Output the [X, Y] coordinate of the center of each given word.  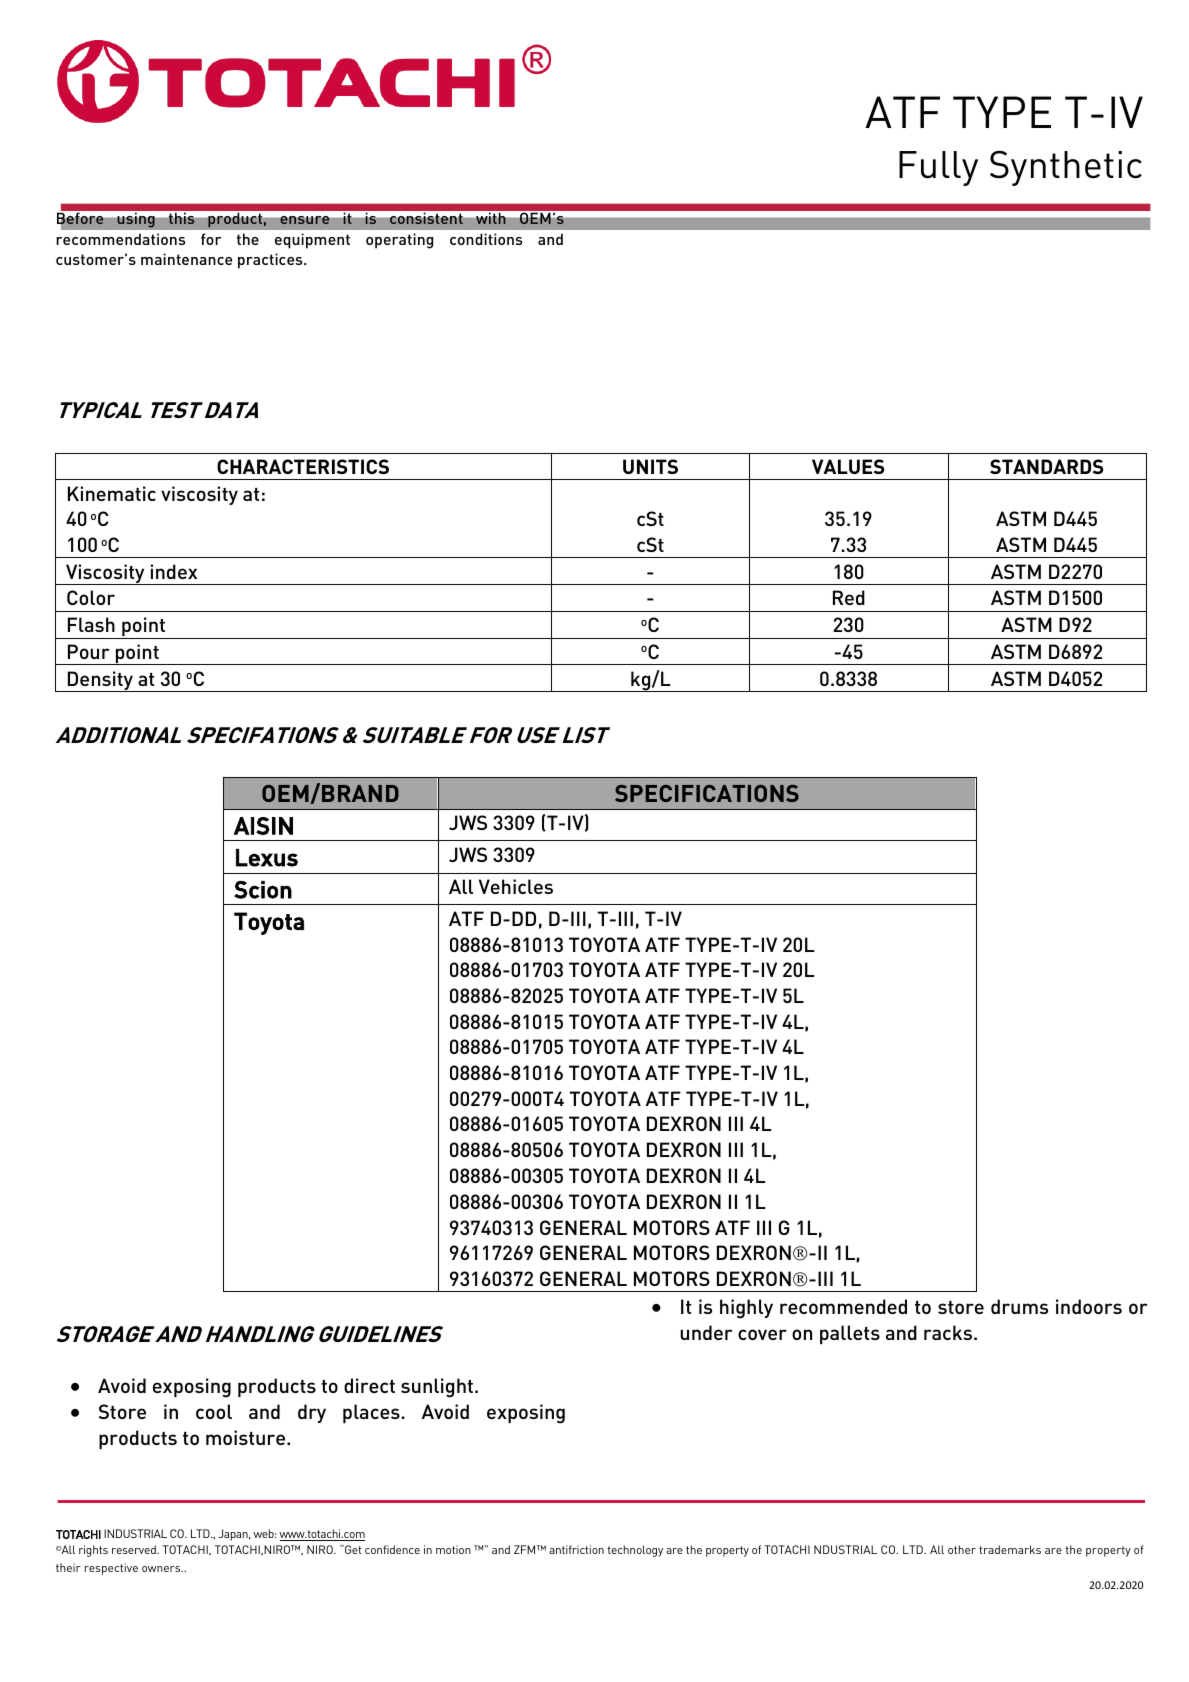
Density [101, 681]
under [706, 1332]
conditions [486, 239]
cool [214, 1411]
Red [849, 597]
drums [1019, 1306]
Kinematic [112, 493]
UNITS [650, 466]
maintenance [186, 259]
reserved [135, 1549]
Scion [263, 890]
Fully [938, 168]
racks [948, 1332]
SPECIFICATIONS [707, 793]
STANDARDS [1046, 466]
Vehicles [516, 886]
